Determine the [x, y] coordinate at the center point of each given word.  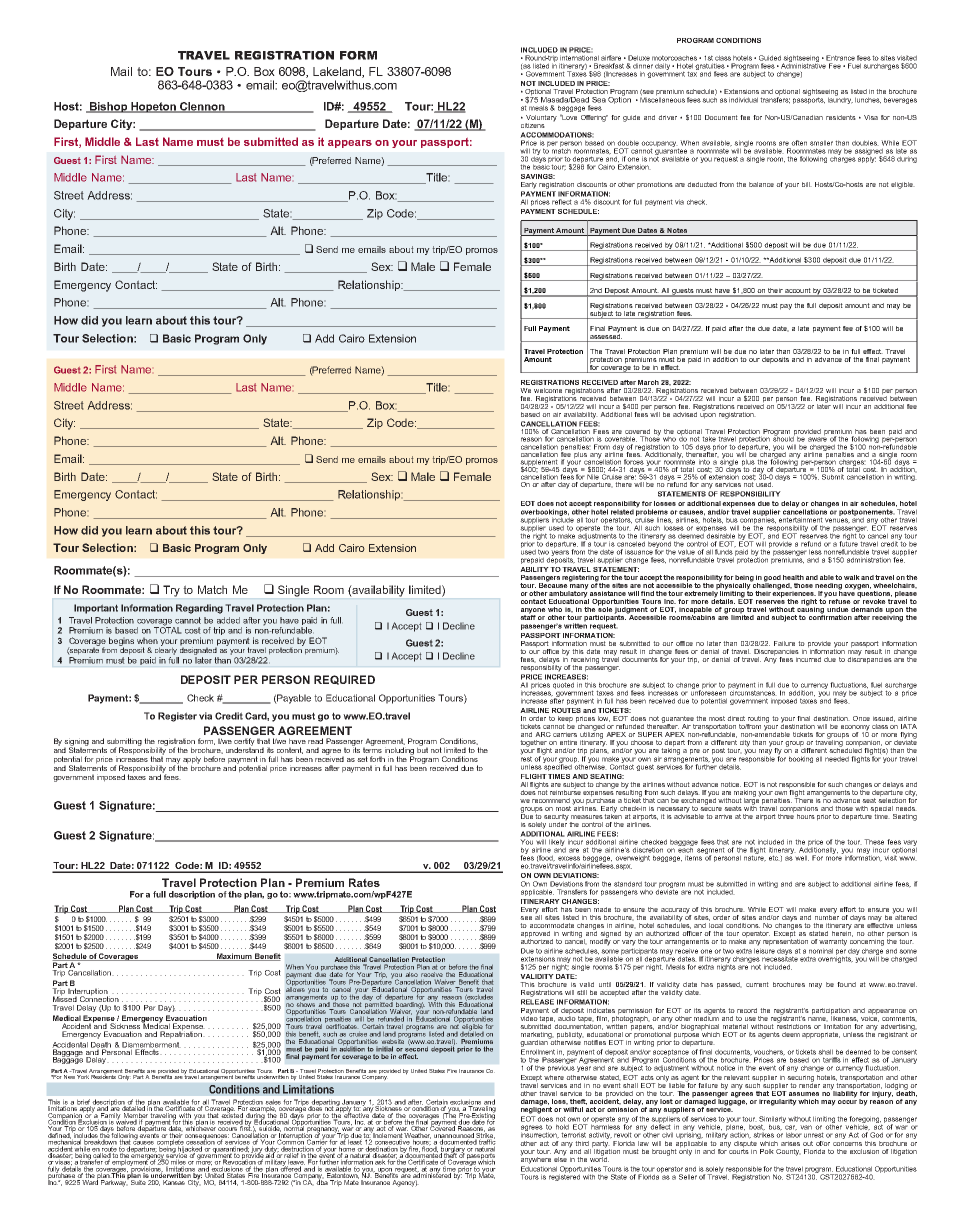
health [793, 577]
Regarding [199, 609]
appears [350, 144]
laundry [840, 99]
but [422, 749]
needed [837, 759]
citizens [533, 125]
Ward [90, 1181]
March [648, 382]
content [290, 750]
